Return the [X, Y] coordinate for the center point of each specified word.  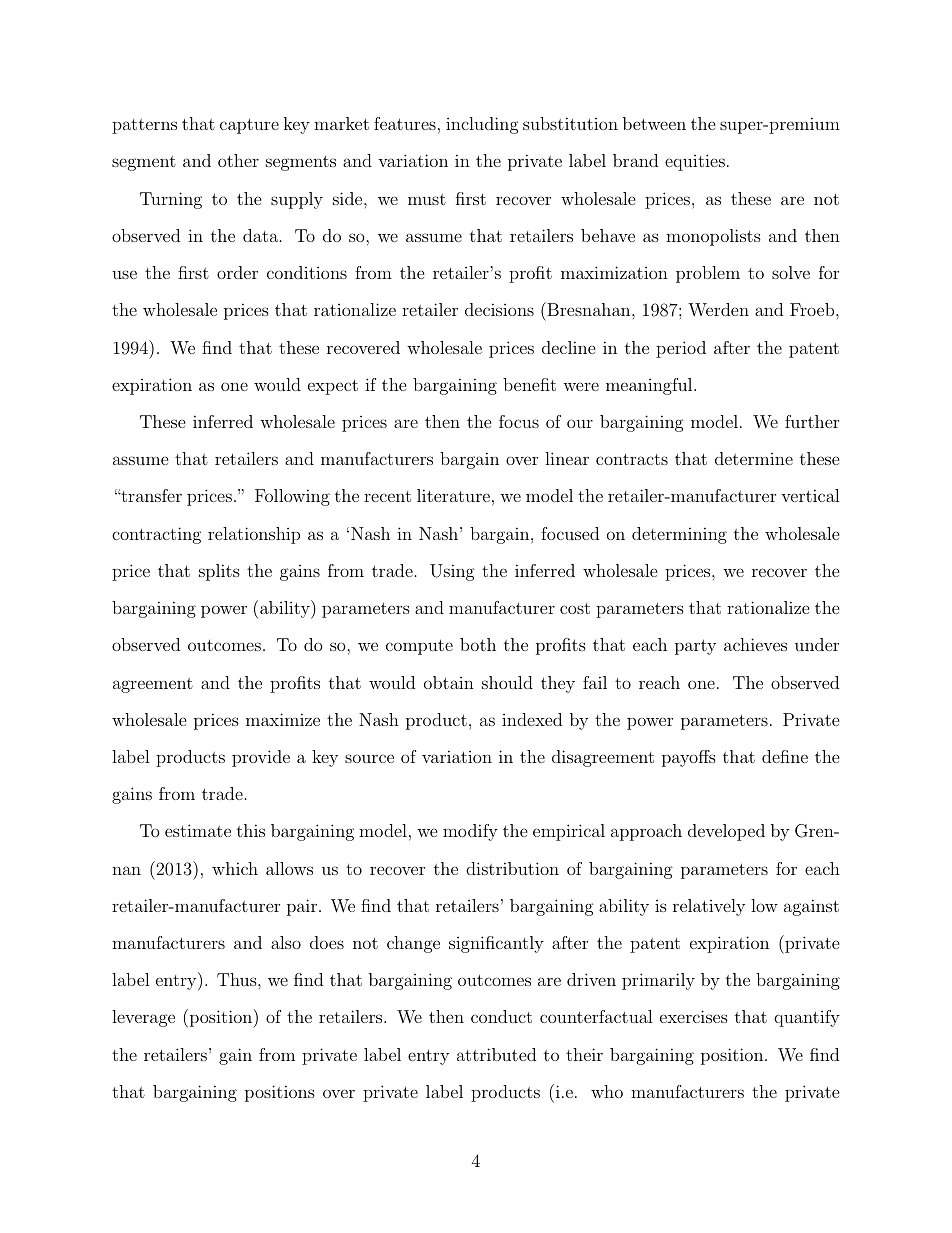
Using [452, 572]
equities [695, 162]
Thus [238, 979]
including [482, 125]
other [238, 160]
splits [219, 572]
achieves [755, 644]
